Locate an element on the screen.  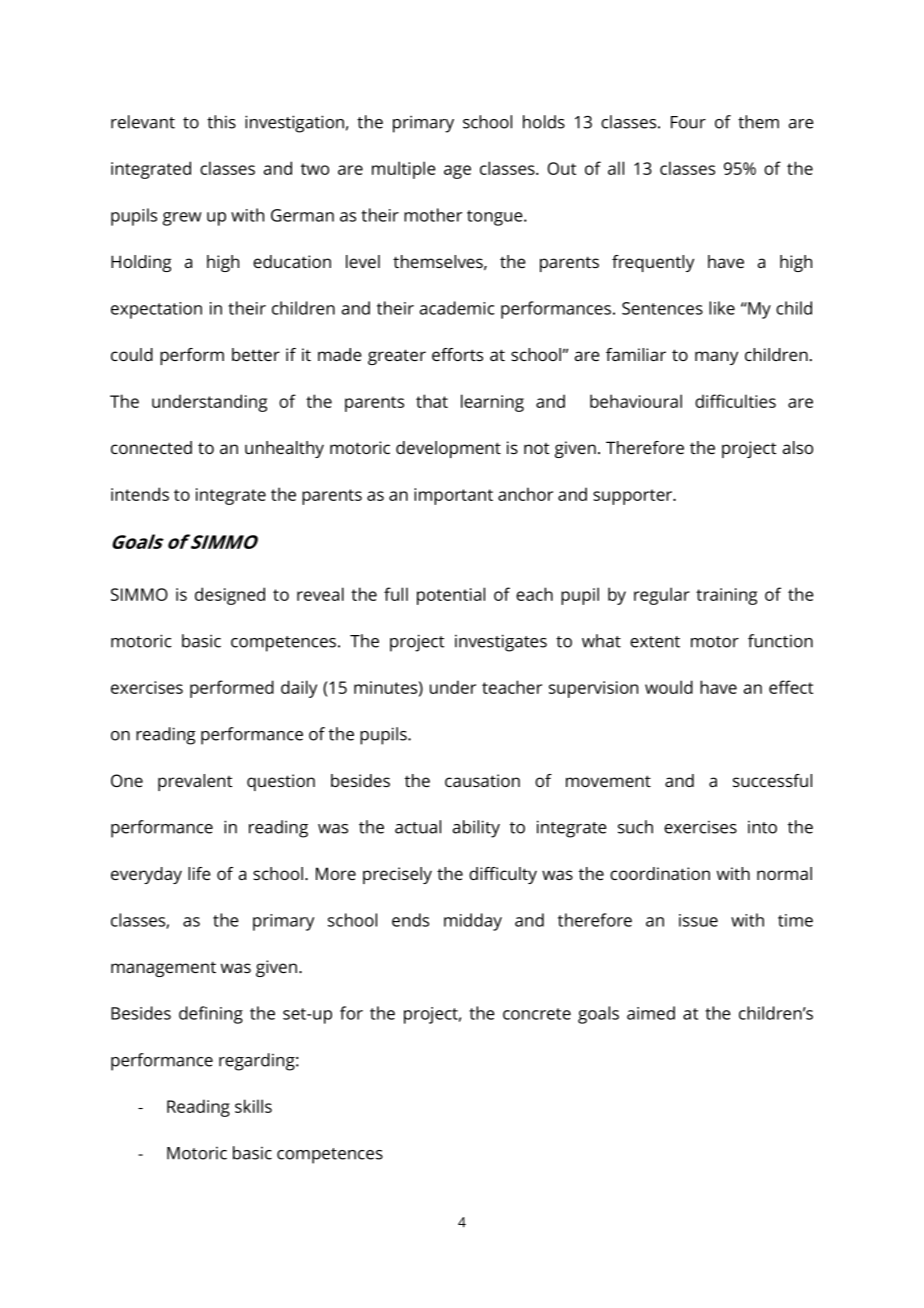
causation is located at coordinates (482, 780).
